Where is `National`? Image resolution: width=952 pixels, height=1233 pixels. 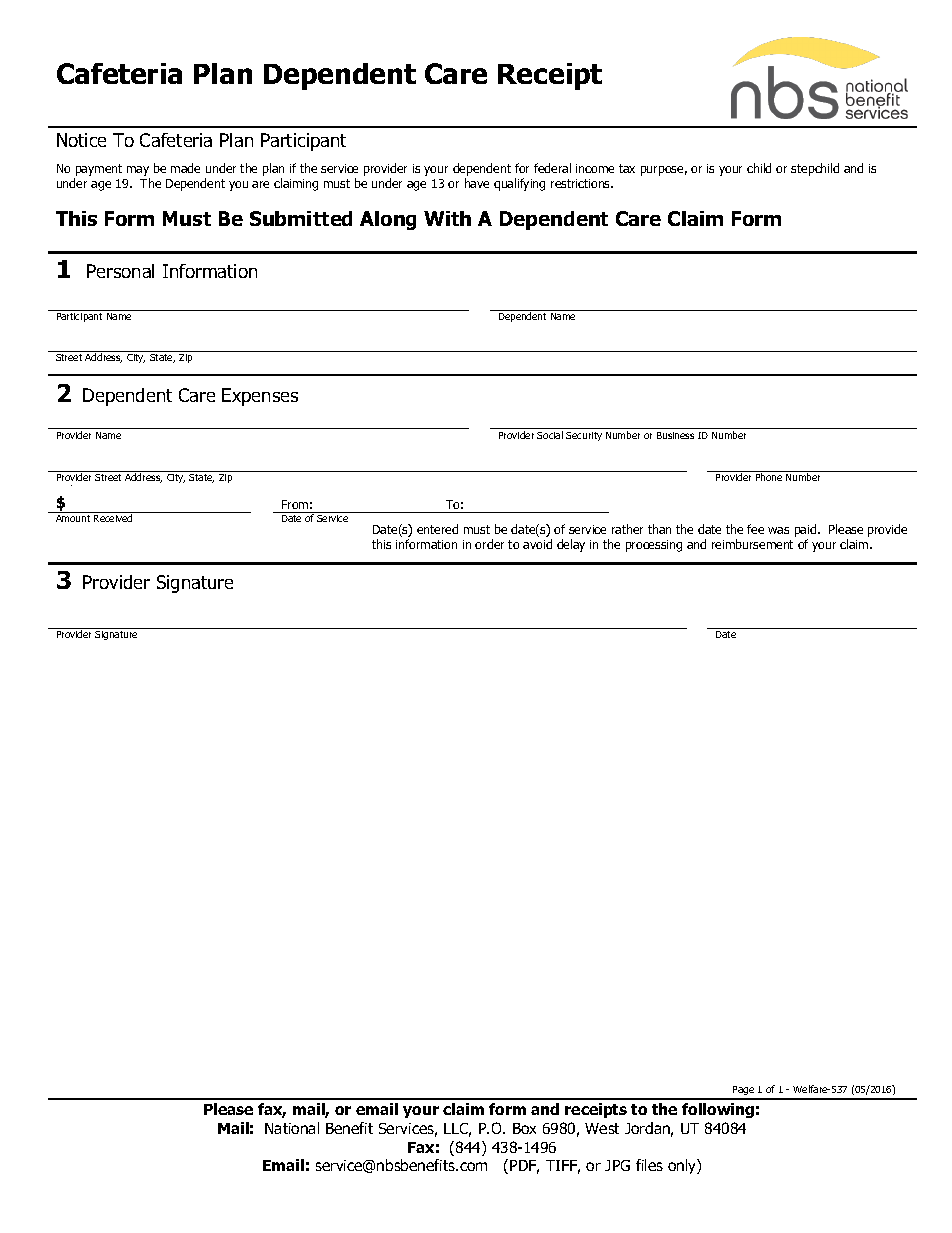
National is located at coordinates (292, 1128).
